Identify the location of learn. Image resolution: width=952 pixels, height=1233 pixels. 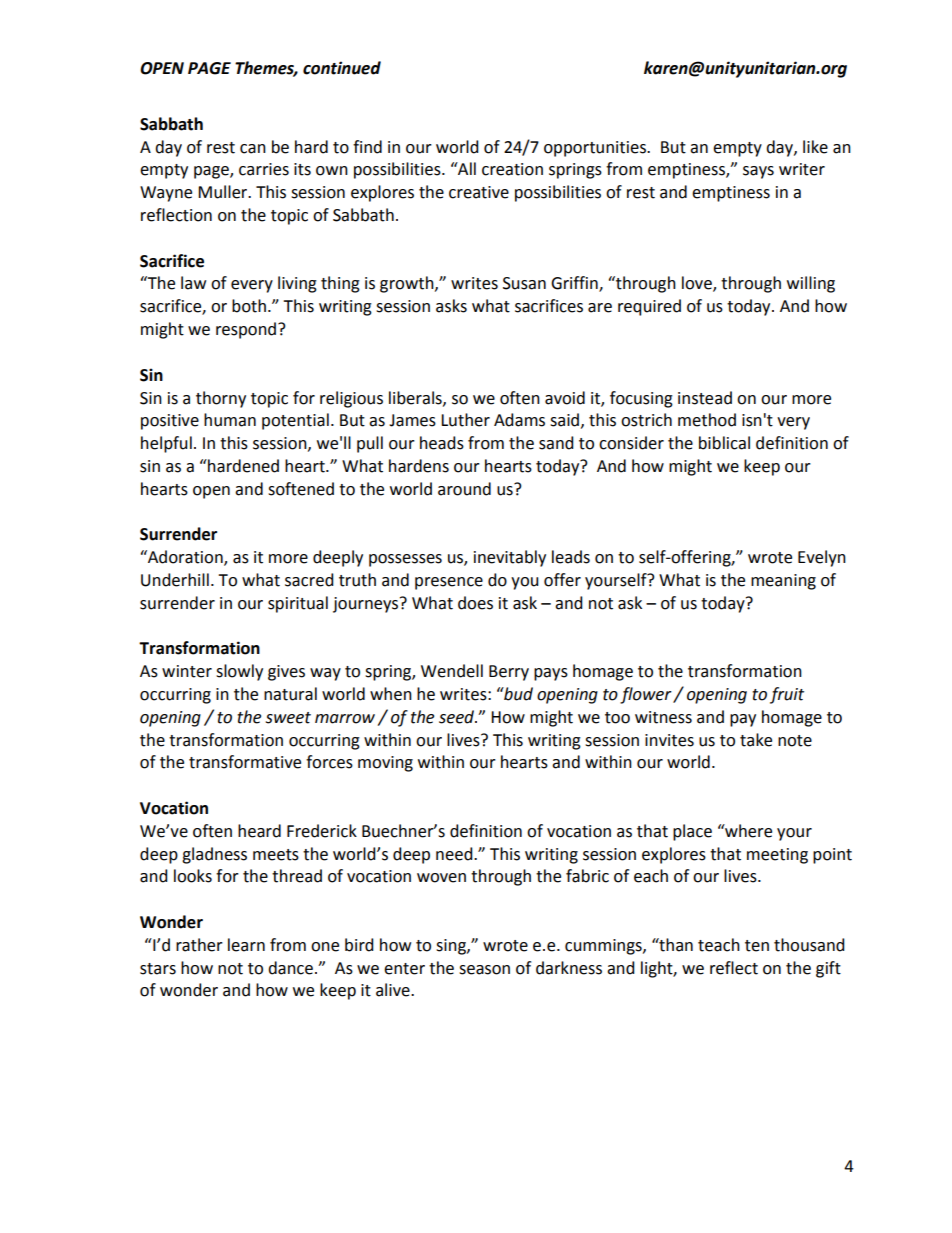
(246, 945).
